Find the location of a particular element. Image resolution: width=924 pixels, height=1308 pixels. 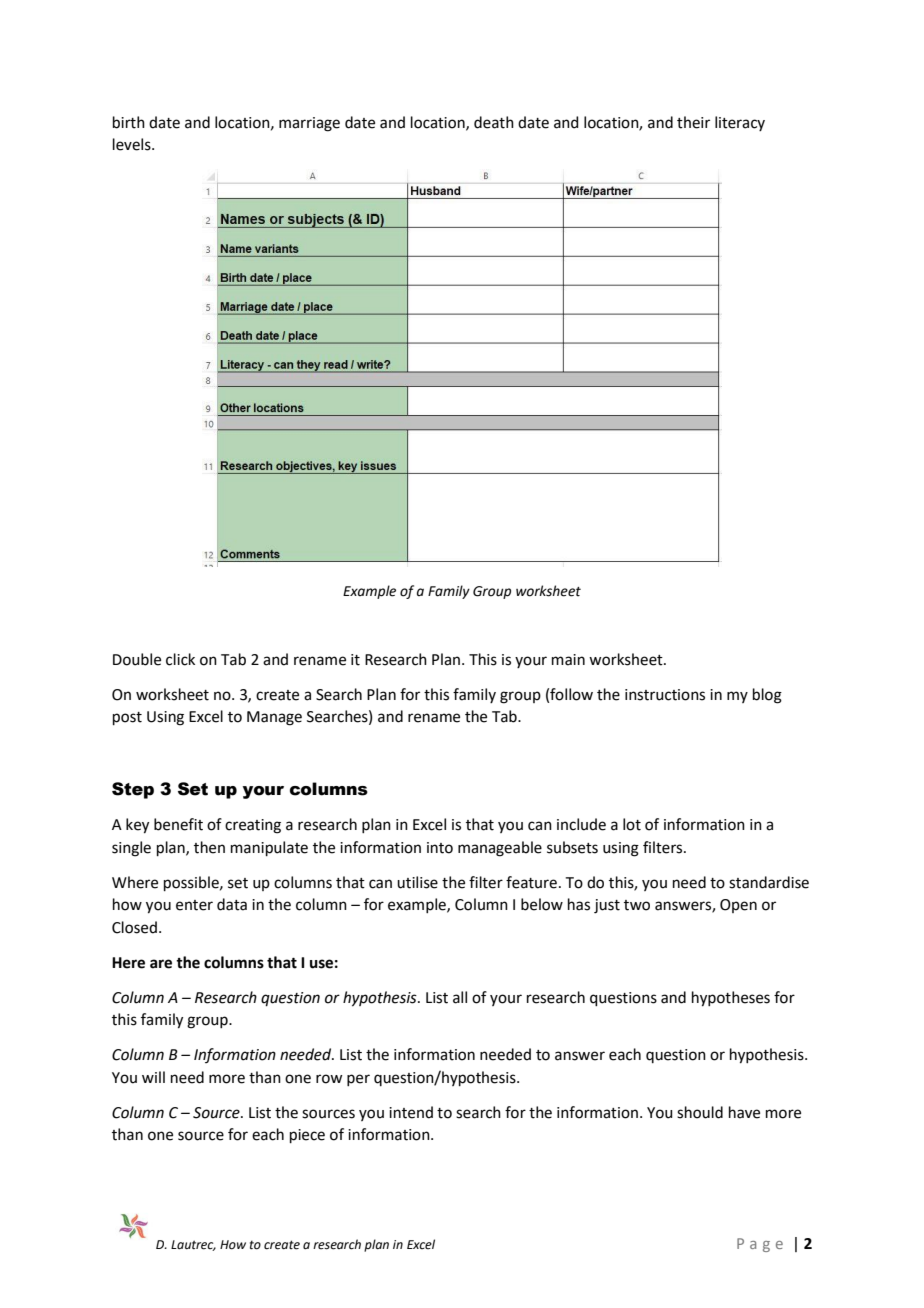

levels is located at coordinates (133, 144).
